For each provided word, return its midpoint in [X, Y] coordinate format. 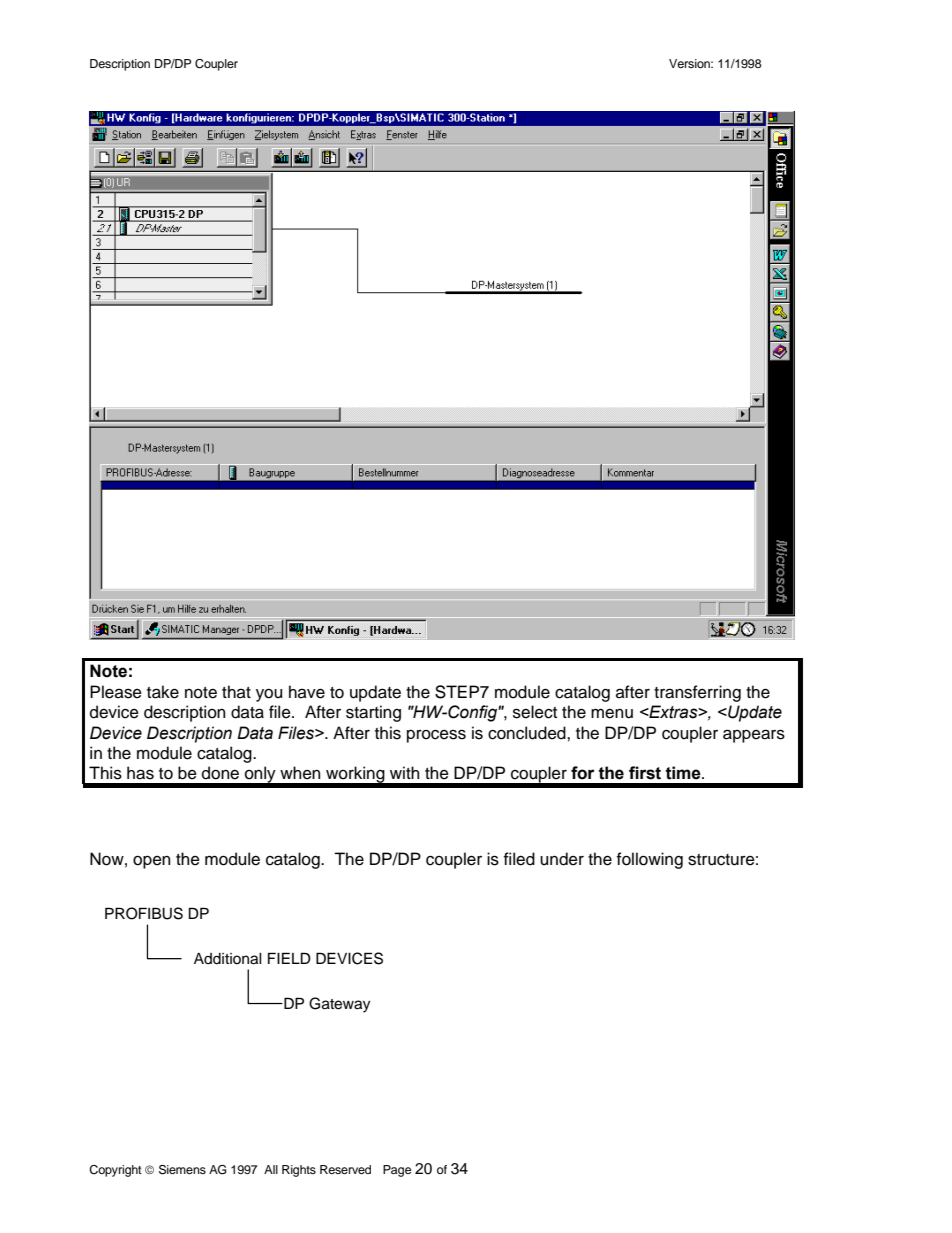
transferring [697, 693]
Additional [228, 959]
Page [397, 1171]
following [650, 860]
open [152, 862]
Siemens [182, 1170]
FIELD [289, 958]
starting [373, 713]
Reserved [345, 1169]
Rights [299, 1171]
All [271, 1169]
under [562, 859]
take [163, 692]
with [405, 772]
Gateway [339, 1005]
